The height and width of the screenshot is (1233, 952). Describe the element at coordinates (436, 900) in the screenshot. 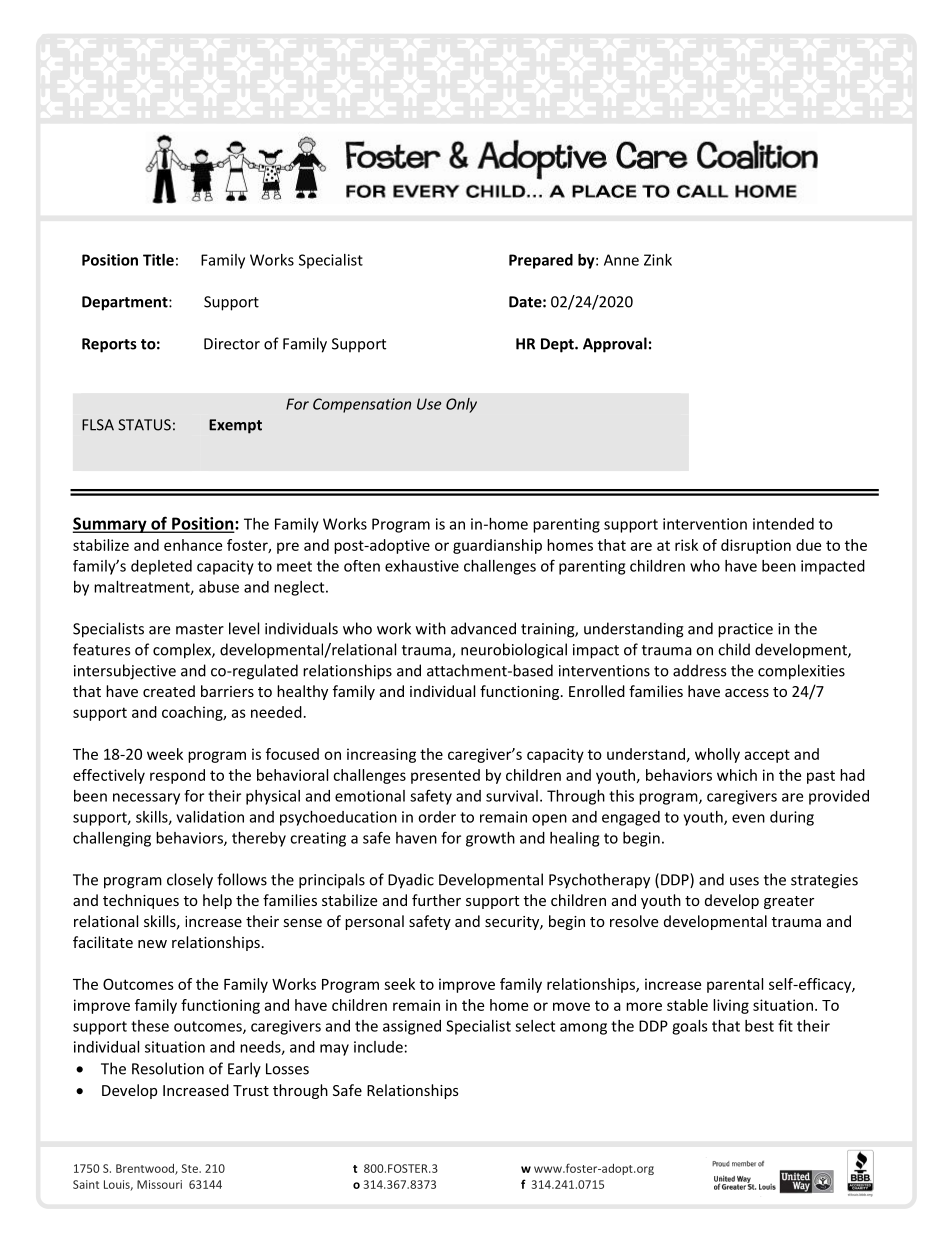

I see `further` at that location.
